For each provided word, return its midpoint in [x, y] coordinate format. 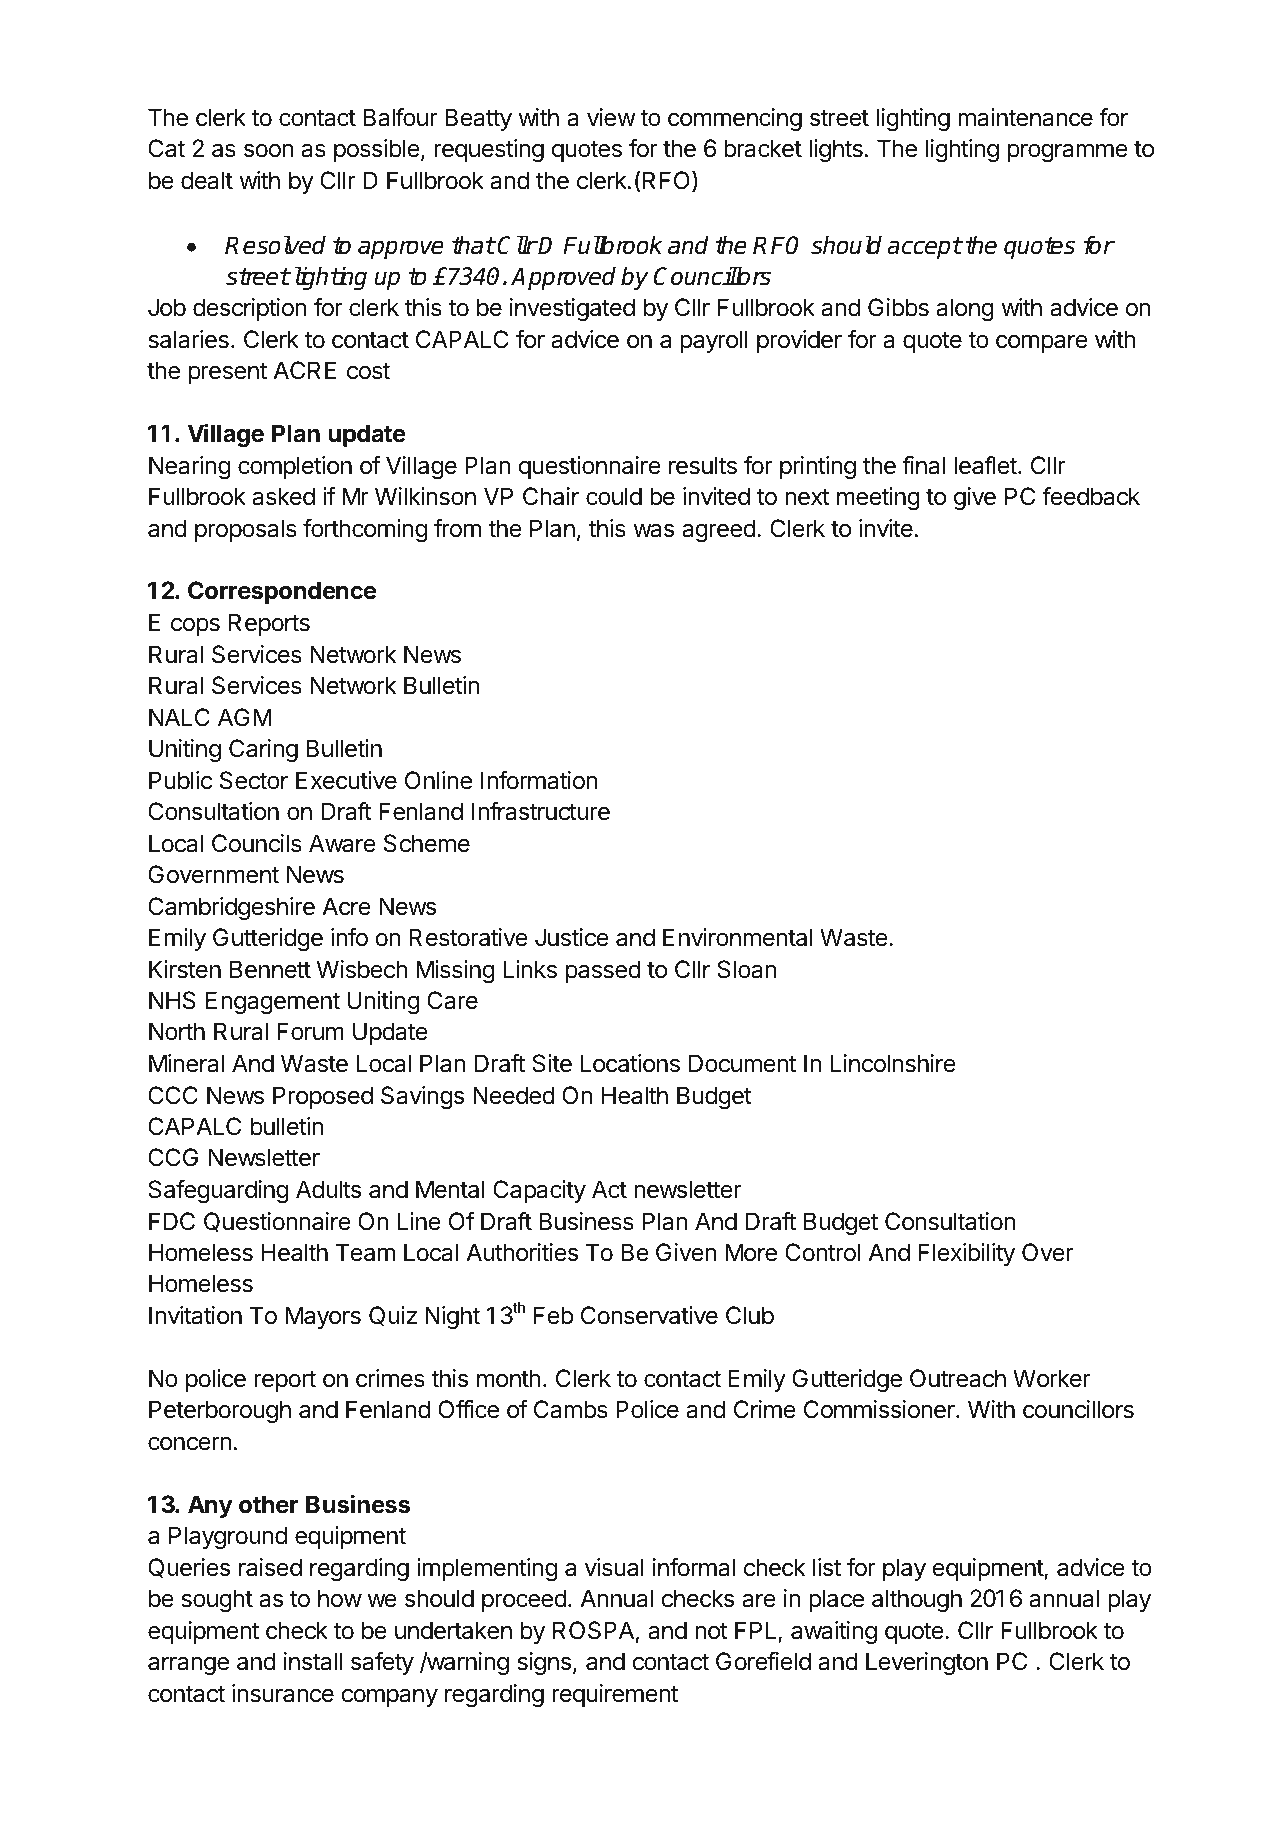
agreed [719, 530]
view [611, 117]
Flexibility [967, 1254]
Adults [328, 1189]
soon [269, 151]
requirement [615, 1695]
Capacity [539, 1191]
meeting [878, 498]
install [313, 1661]
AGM [245, 717]
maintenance [1025, 117]
